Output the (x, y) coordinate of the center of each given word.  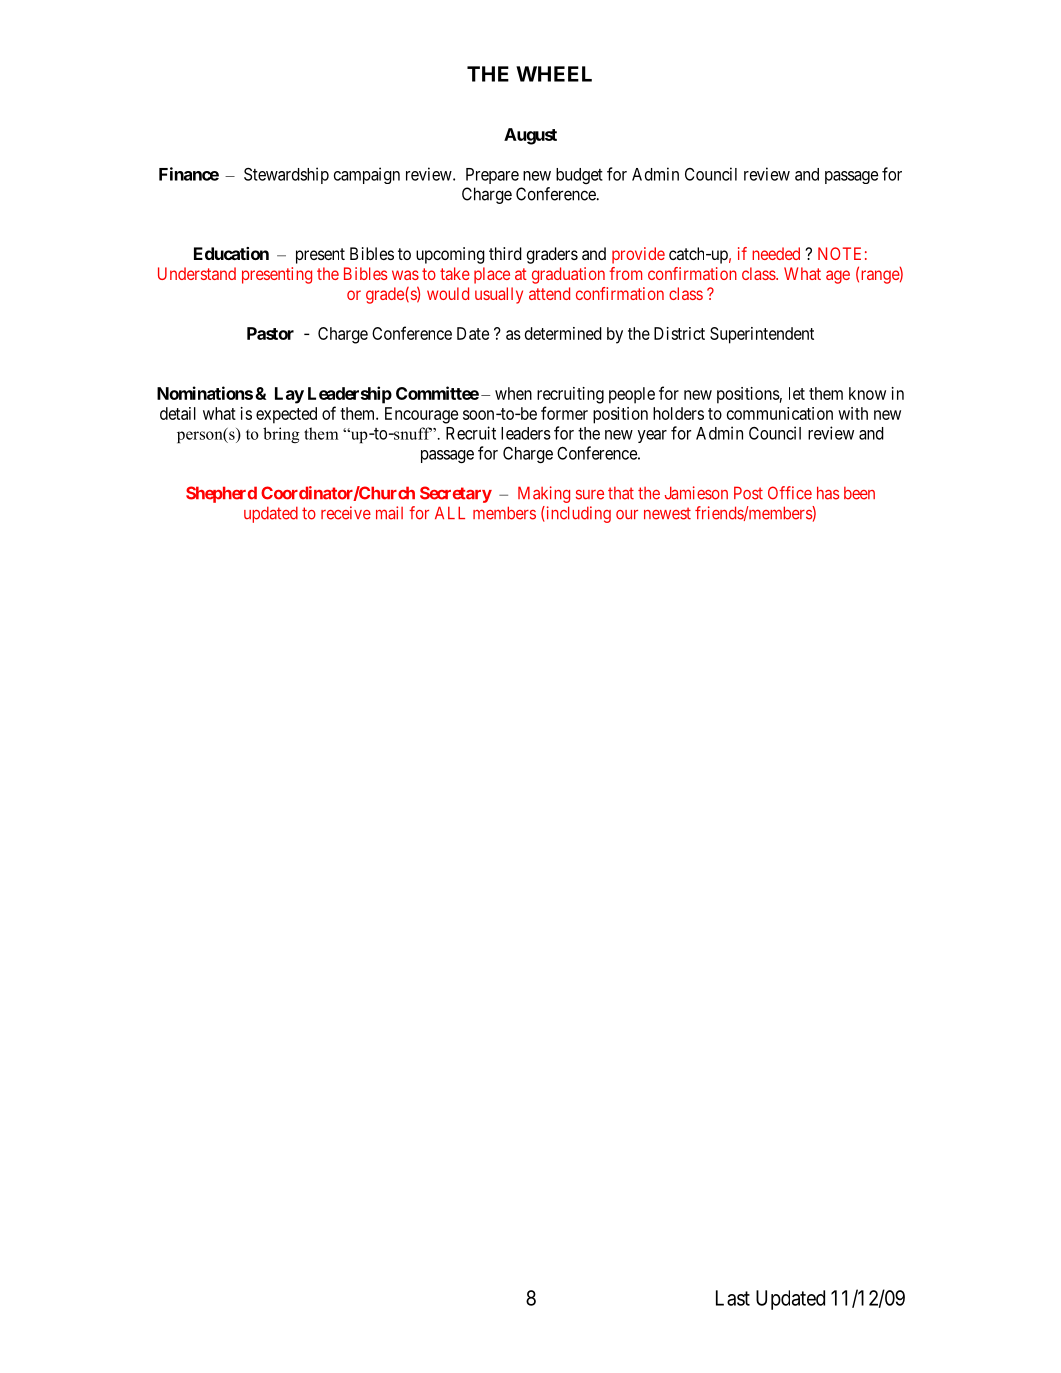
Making (544, 494)
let (797, 393)
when (513, 393)
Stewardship (286, 175)
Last (733, 1298)
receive (346, 513)
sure (590, 495)
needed (776, 253)
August (530, 136)
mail (389, 513)
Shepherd (221, 494)
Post (748, 493)
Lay (289, 395)
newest (667, 513)
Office (790, 493)
